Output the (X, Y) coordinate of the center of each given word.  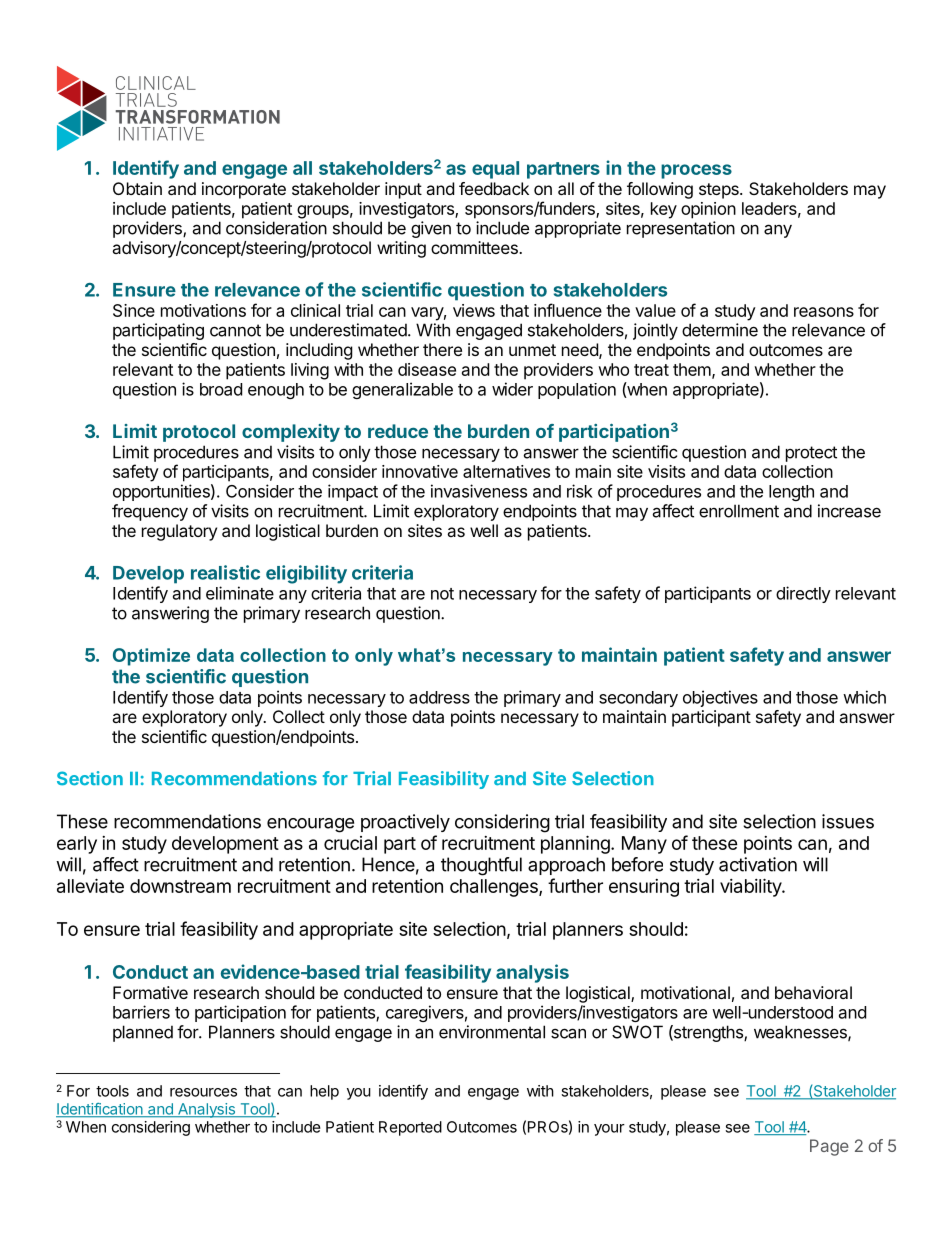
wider (512, 389)
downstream (180, 886)
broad (221, 389)
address (439, 697)
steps (720, 191)
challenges (495, 888)
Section (90, 778)
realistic (225, 572)
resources (203, 1092)
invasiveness (479, 491)
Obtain (137, 188)
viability (751, 887)
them (692, 369)
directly (803, 594)
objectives (720, 698)
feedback (494, 188)
